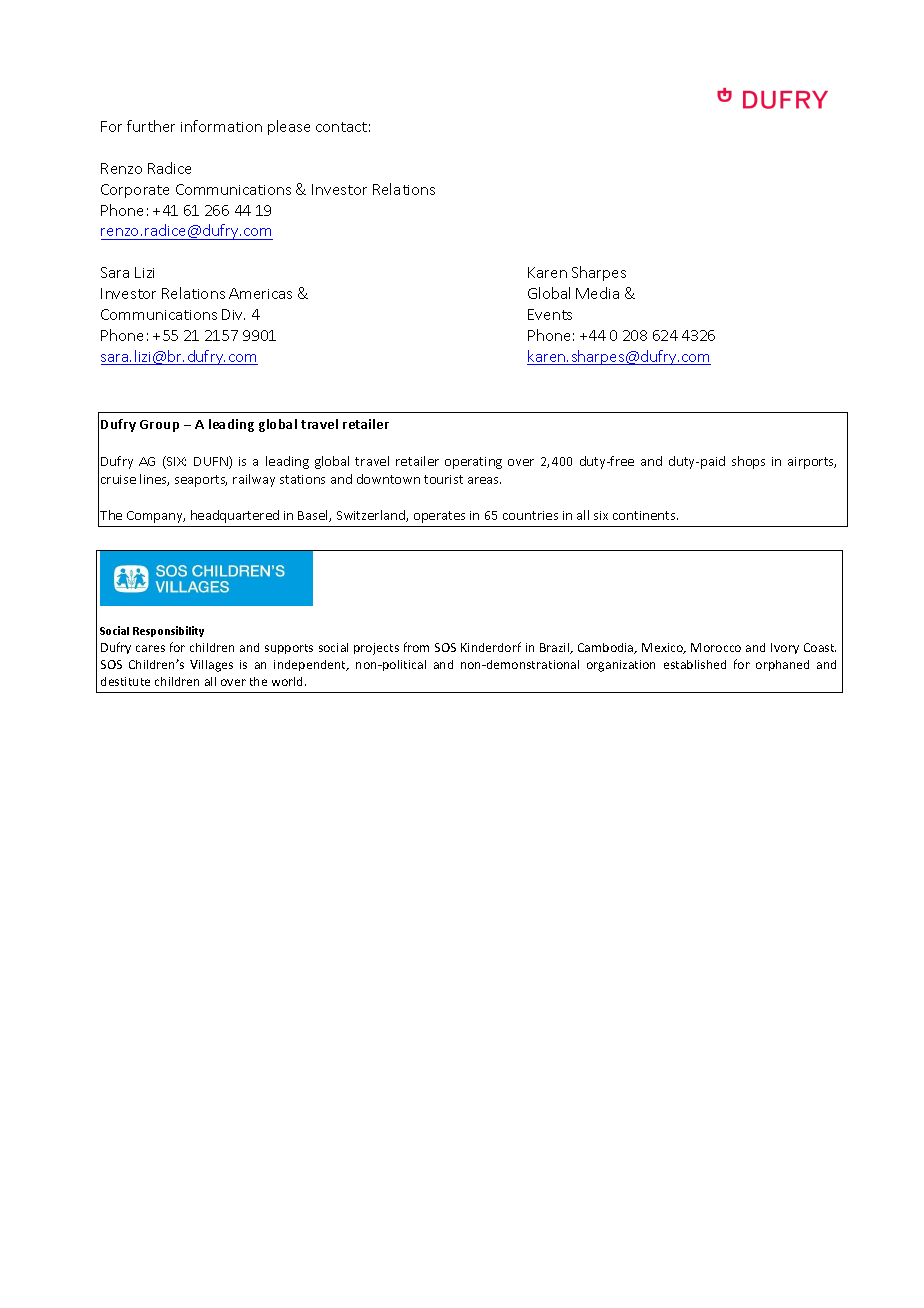  I want to click on Events, so click(550, 314).
